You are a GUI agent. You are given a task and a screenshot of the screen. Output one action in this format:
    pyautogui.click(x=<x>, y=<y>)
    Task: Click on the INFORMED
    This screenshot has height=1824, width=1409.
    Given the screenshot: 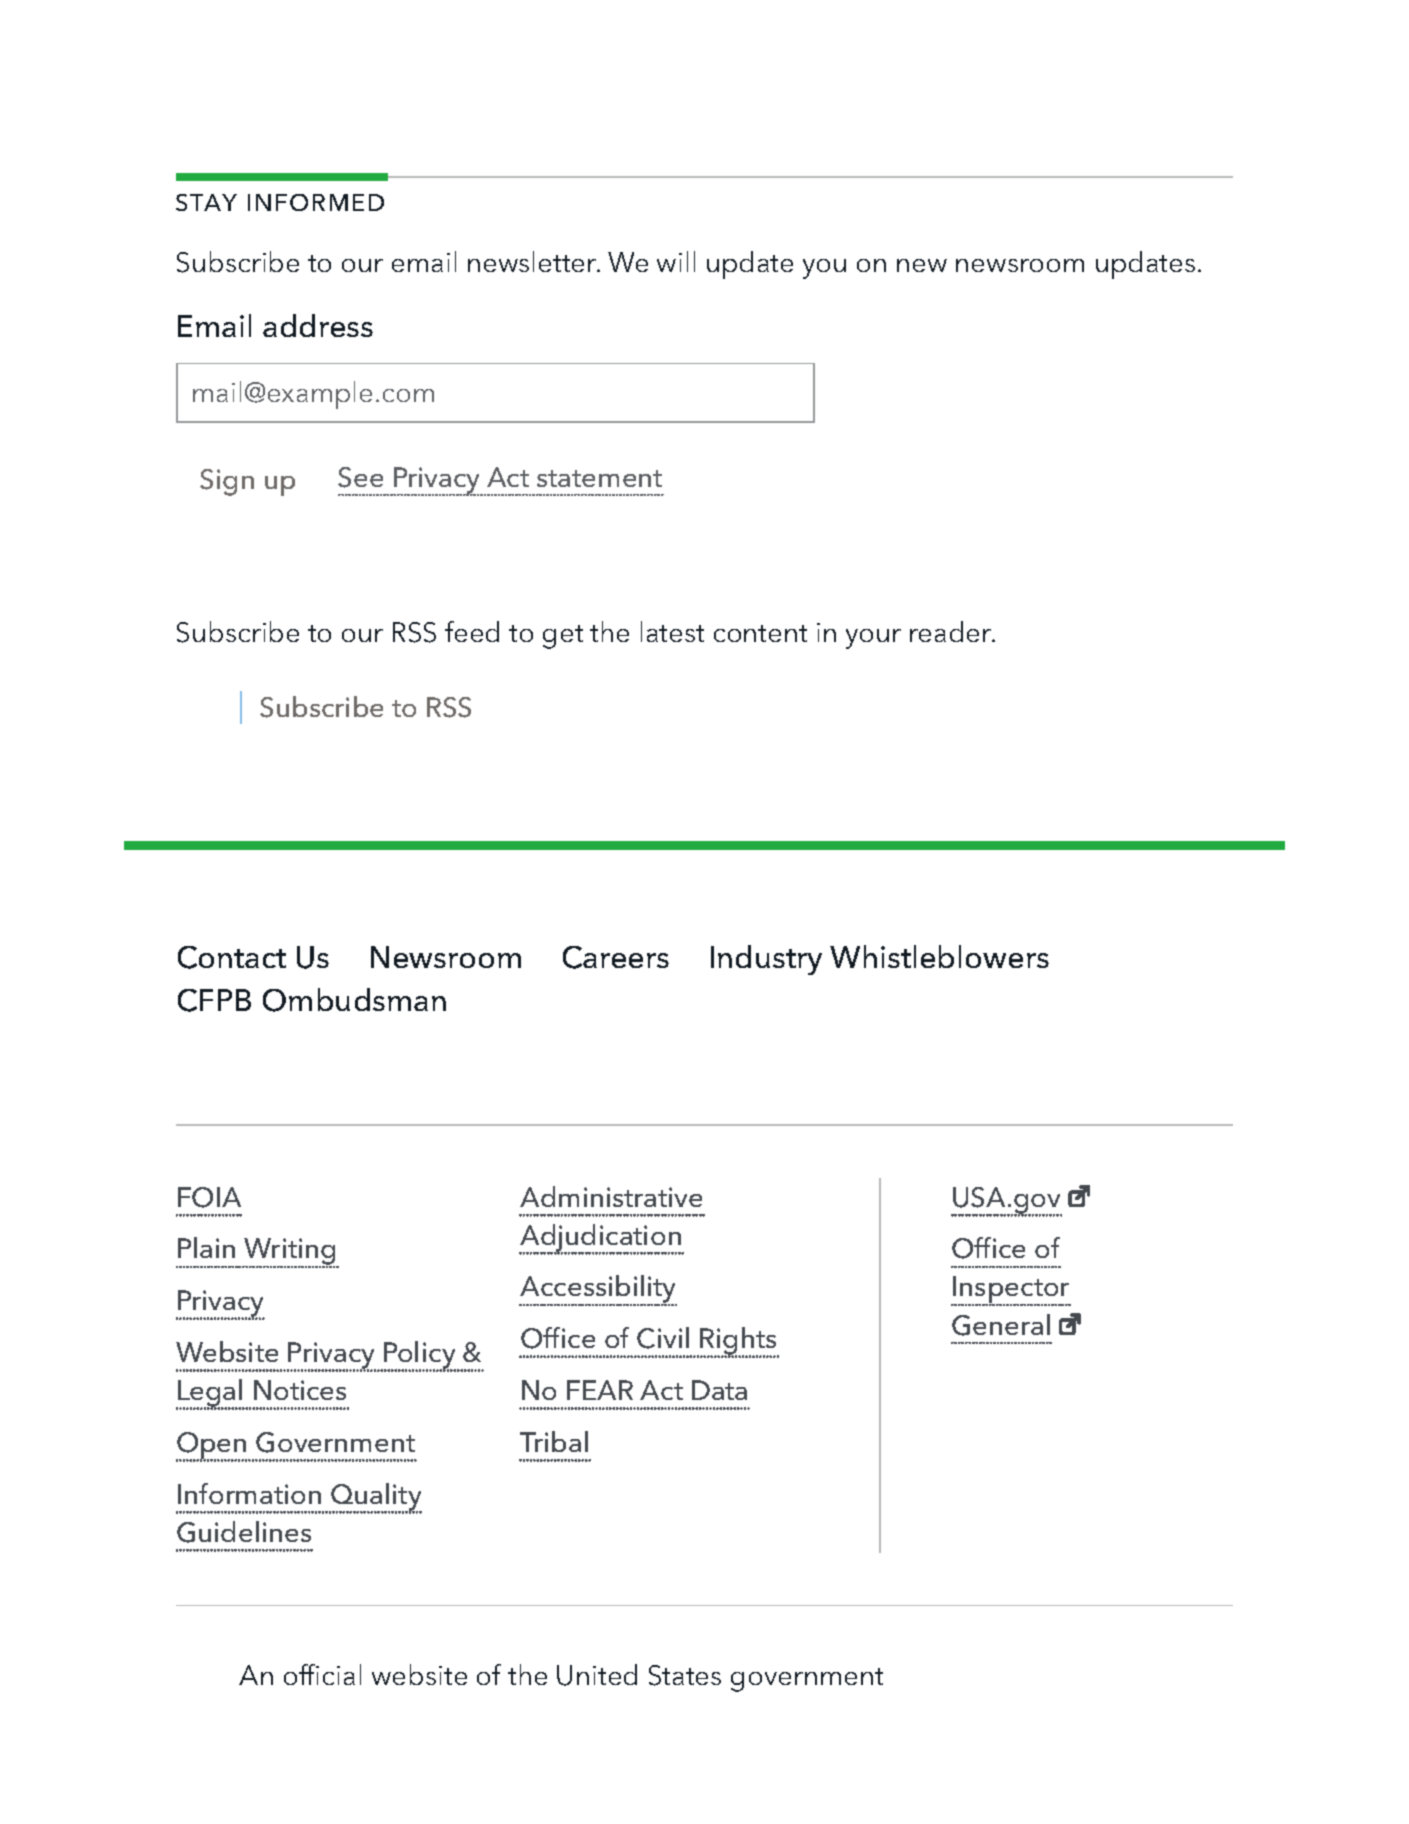 What is the action you would take?
    pyautogui.click(x=316, y=202)
